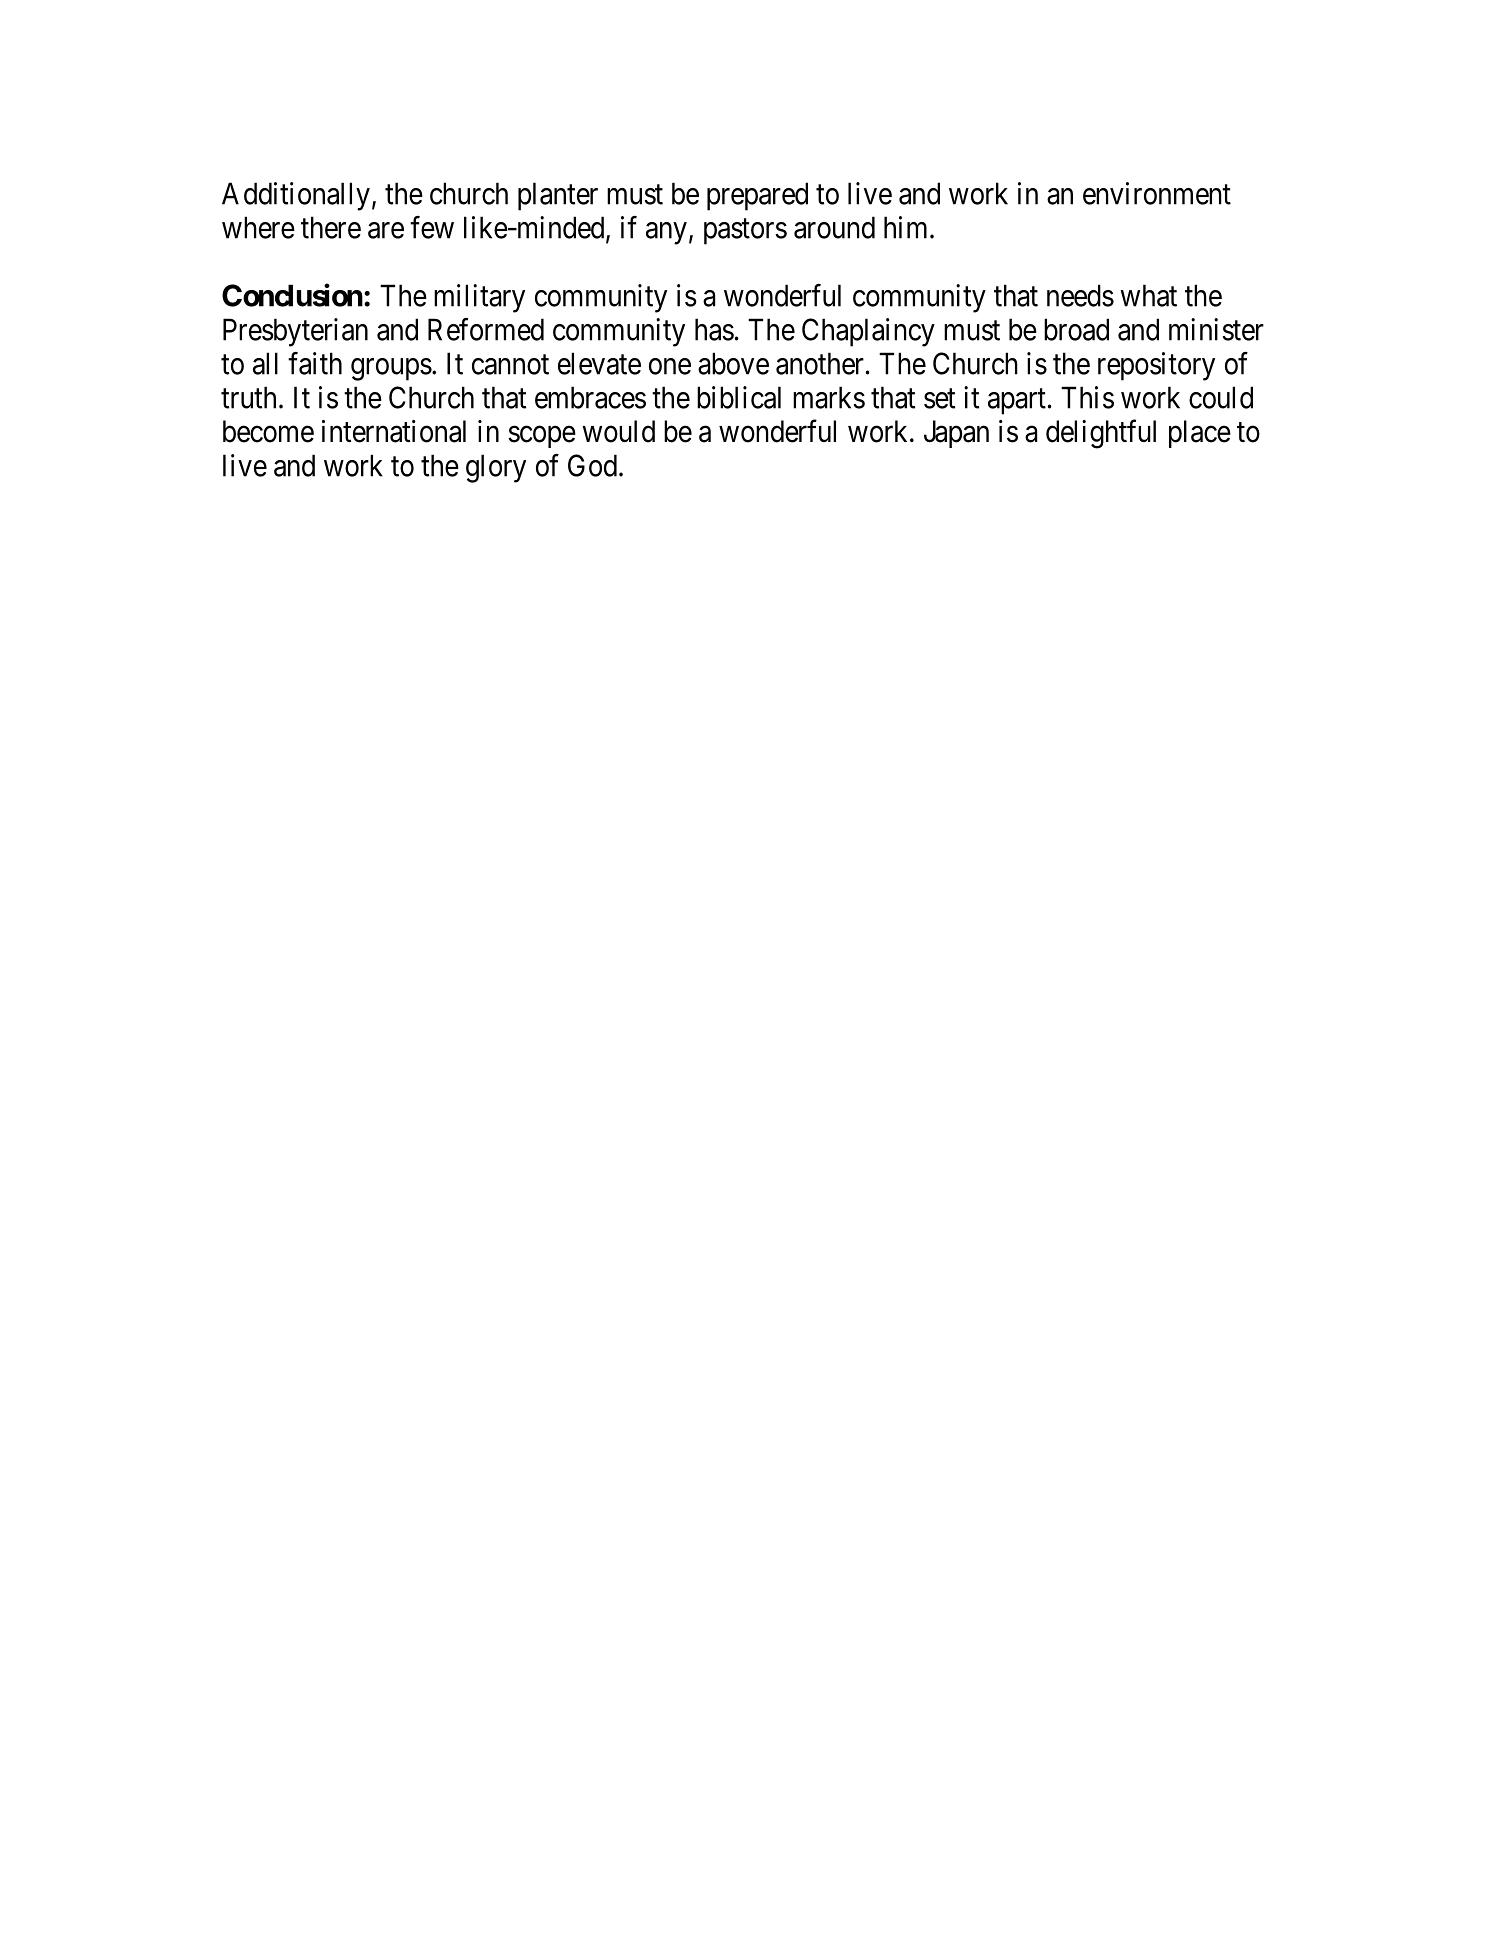 This document has width=1505, height=1947. Describe the element at coordinates (757, 196) in the document. I see `prepared` at that location.
